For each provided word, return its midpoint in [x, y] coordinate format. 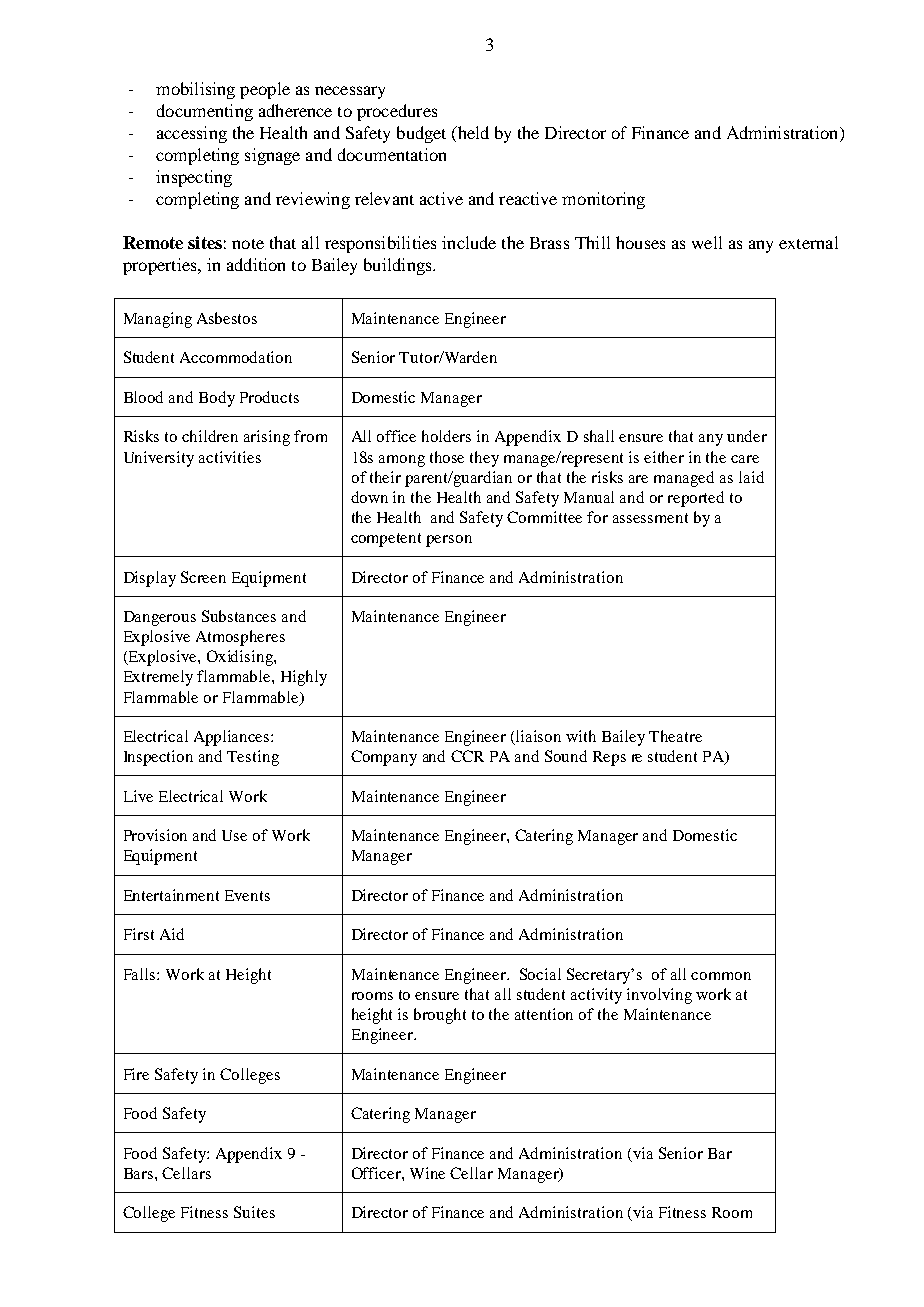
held [472, 134]
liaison [537, 737]
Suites [254, 1212]
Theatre [675, 736]
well [707, 242]
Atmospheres [240, 638]
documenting [205, 112]
